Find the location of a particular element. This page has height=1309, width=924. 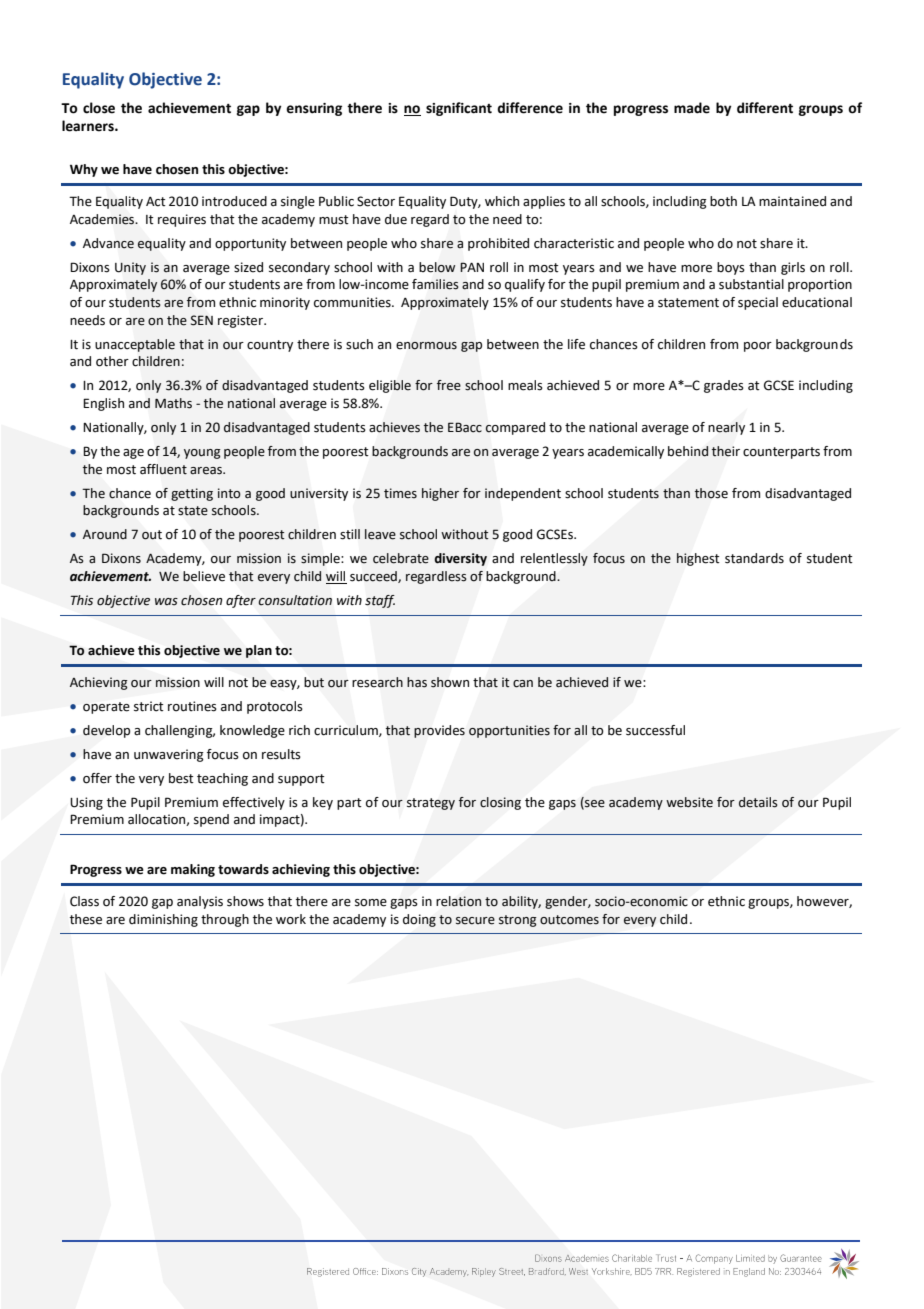

analysis is located at coordinates (200, 902).
